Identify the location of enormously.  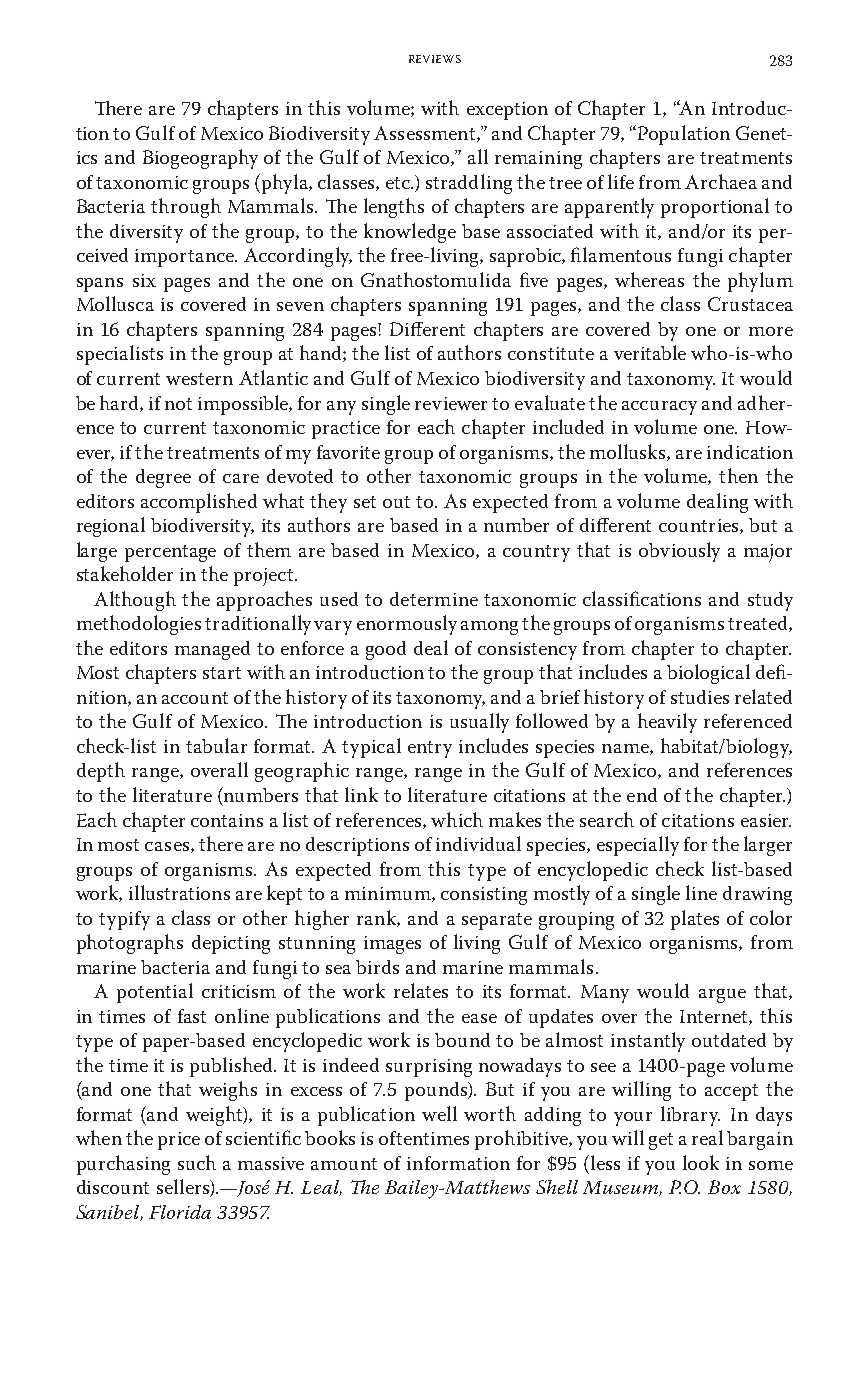
(407, 625).
